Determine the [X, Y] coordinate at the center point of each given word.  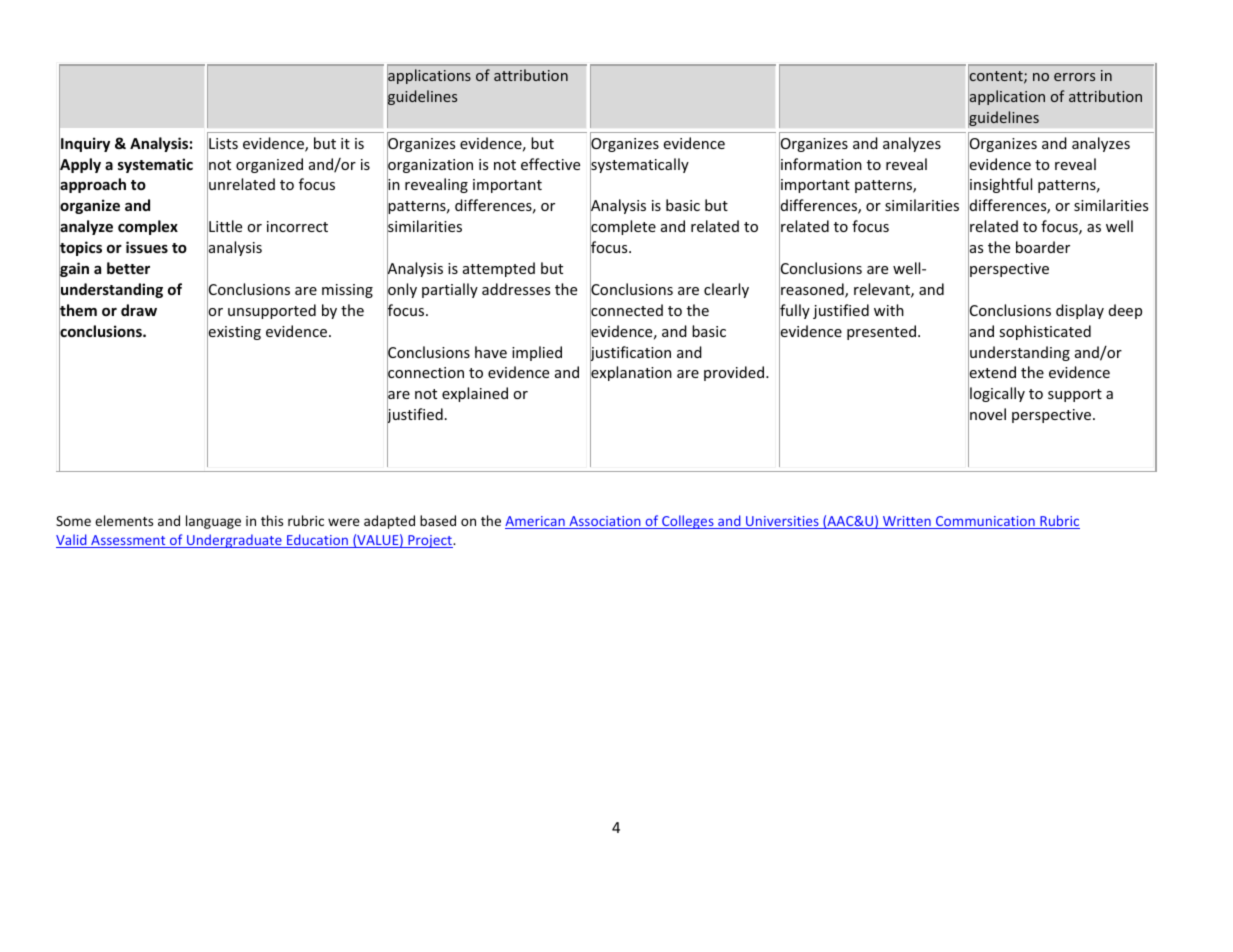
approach [92, 186]
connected [626, 310]
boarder [1043, 247]
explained [475, 394]
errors [1074, 77]
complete [623, 228]
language [213, 522]
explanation [631, 374]
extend [992, 373]
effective [550, 164]
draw [139, 310]
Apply [80, 166]
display [1080, 311]
